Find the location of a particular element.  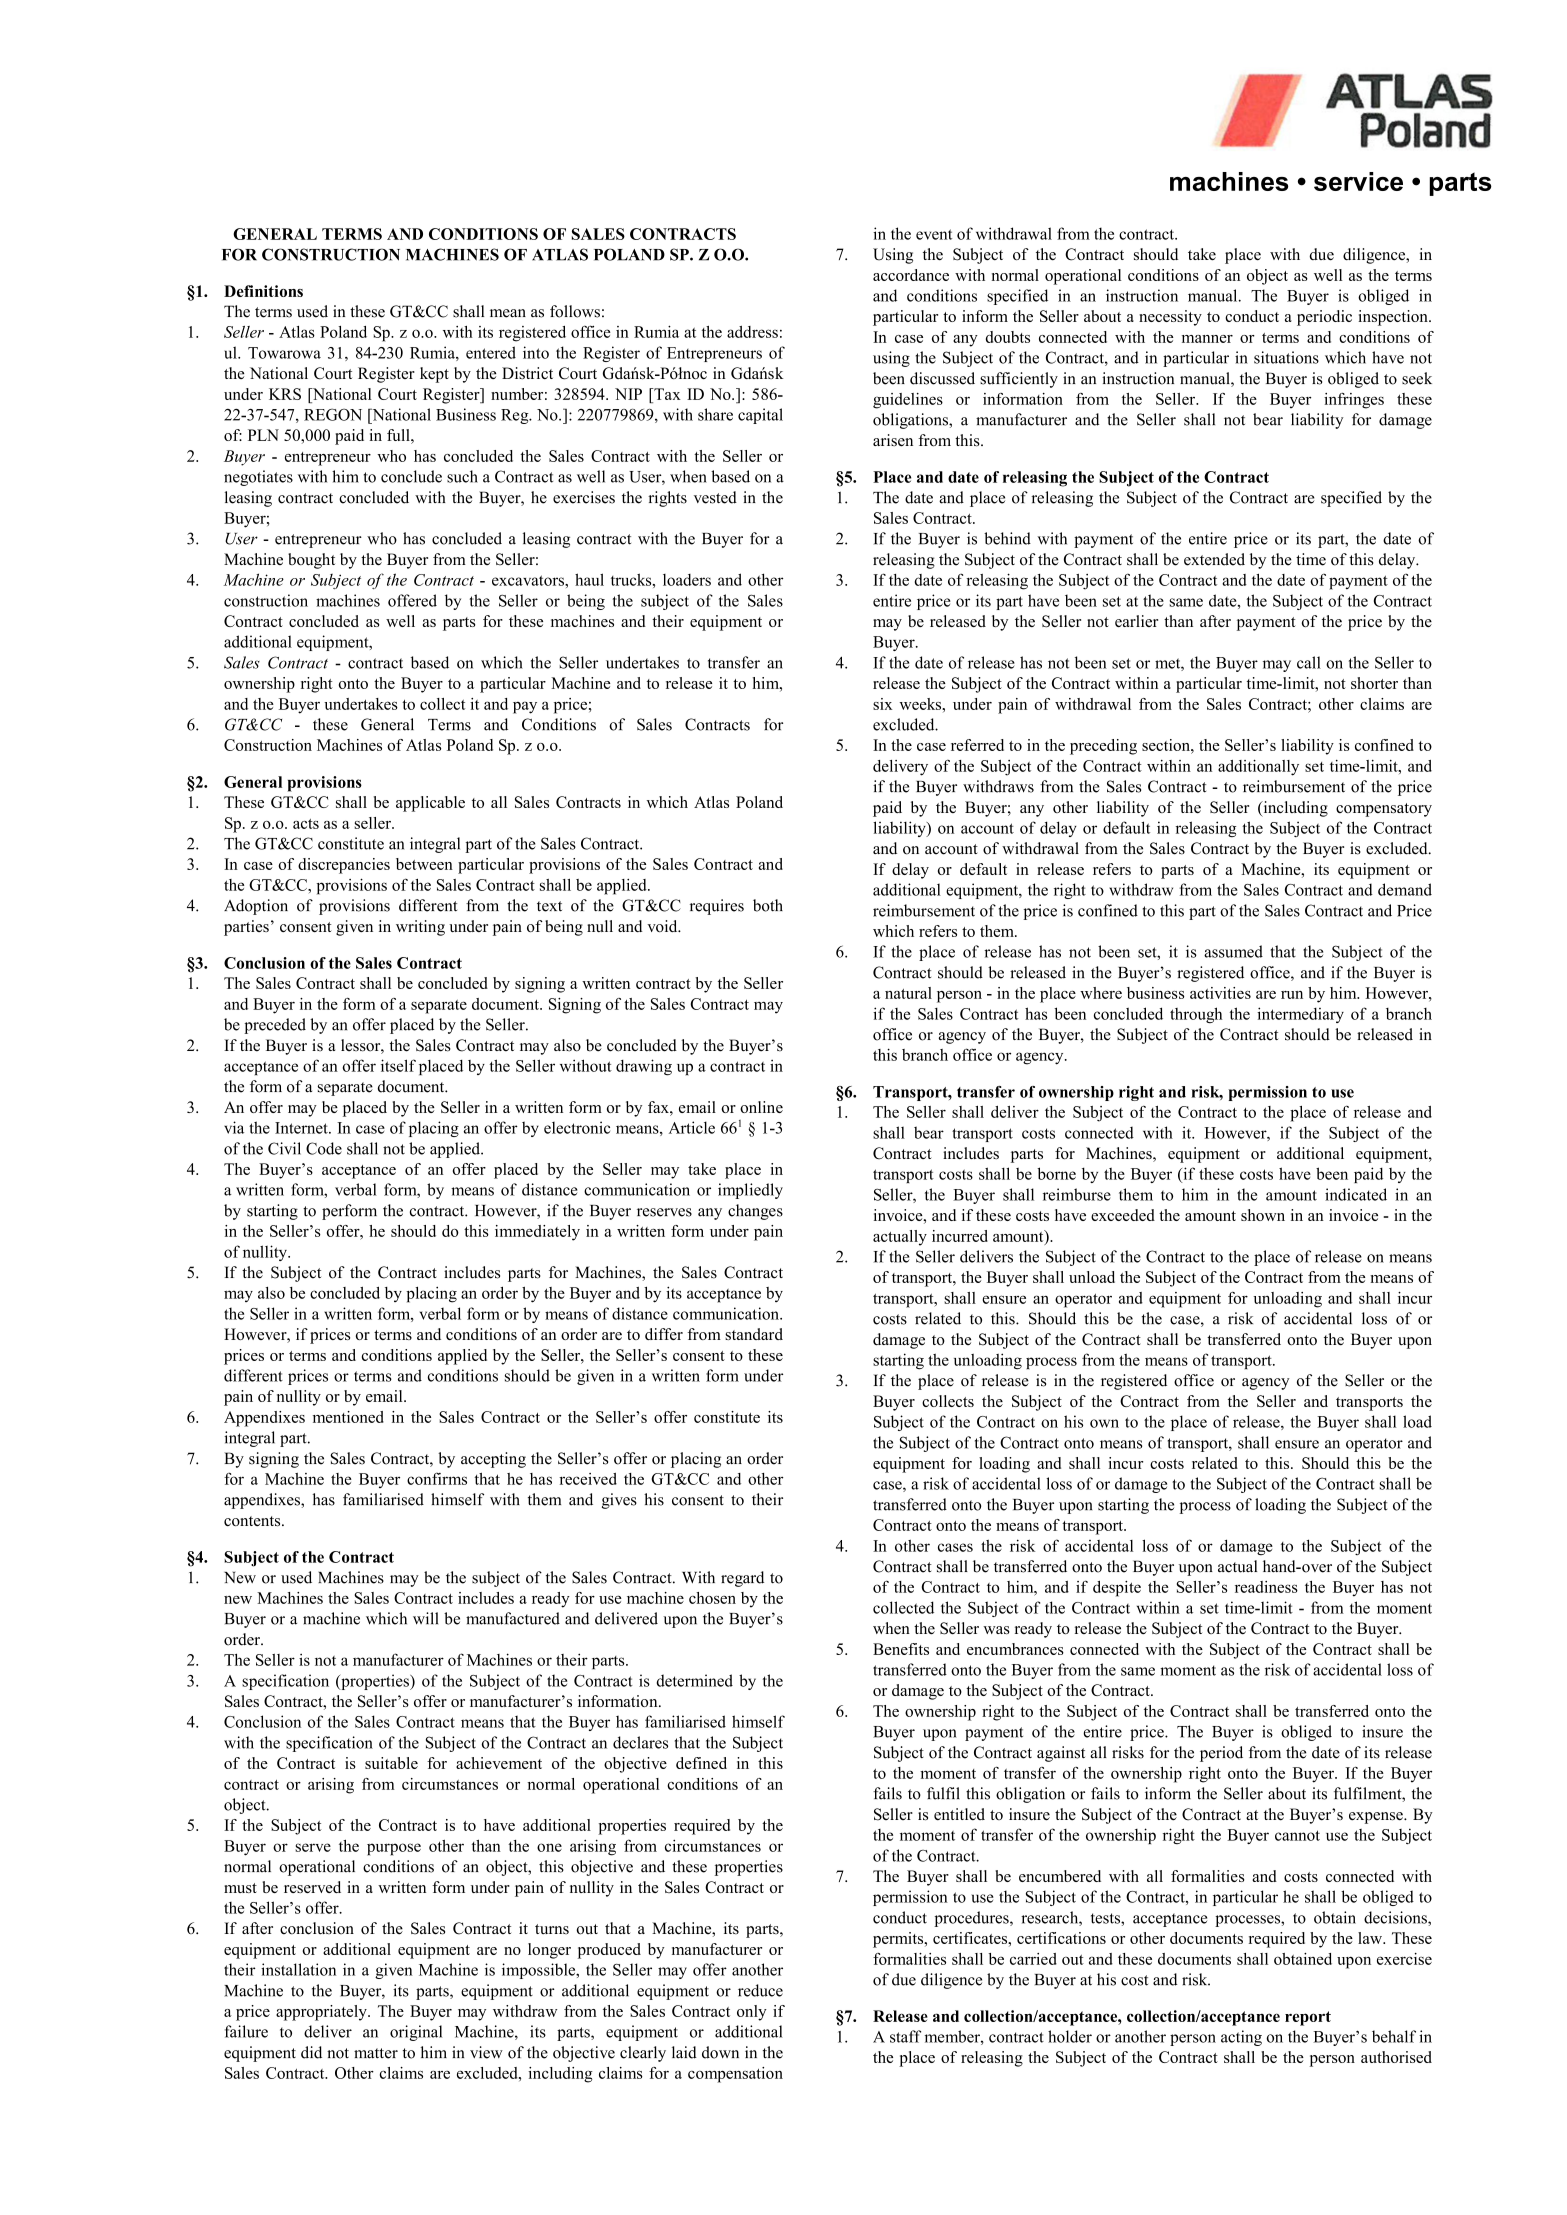

shown is located at coordinates (1263, 1215).
